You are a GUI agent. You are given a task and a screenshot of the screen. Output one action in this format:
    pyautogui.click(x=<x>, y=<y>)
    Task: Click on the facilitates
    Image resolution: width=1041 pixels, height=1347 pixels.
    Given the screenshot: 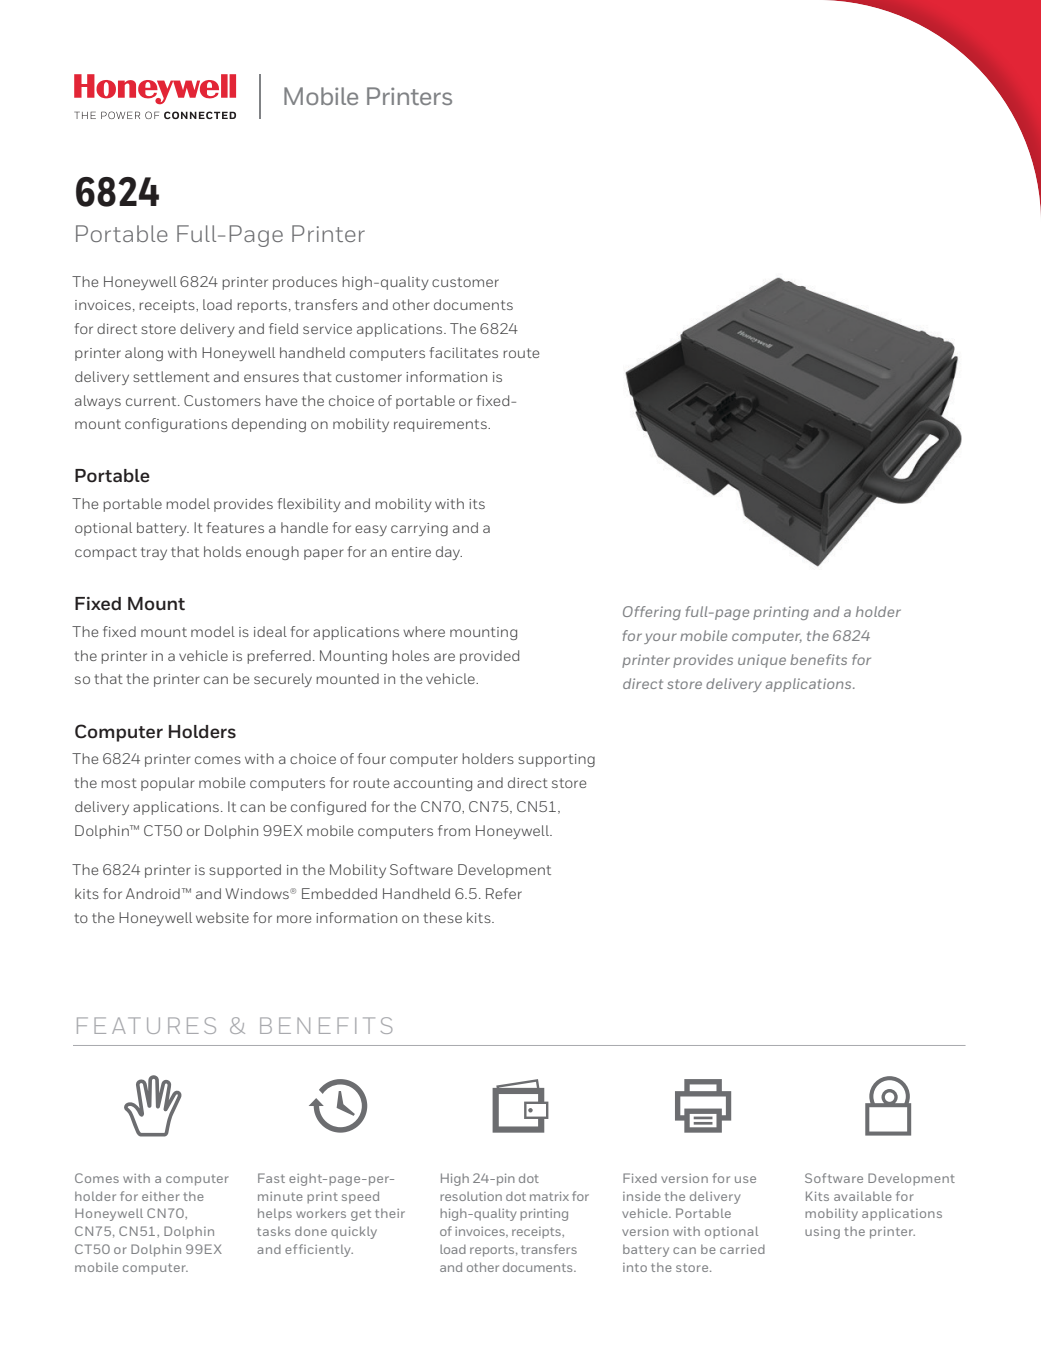 What is the action you would take?
    pyautogui.click(x=464, y=352)
